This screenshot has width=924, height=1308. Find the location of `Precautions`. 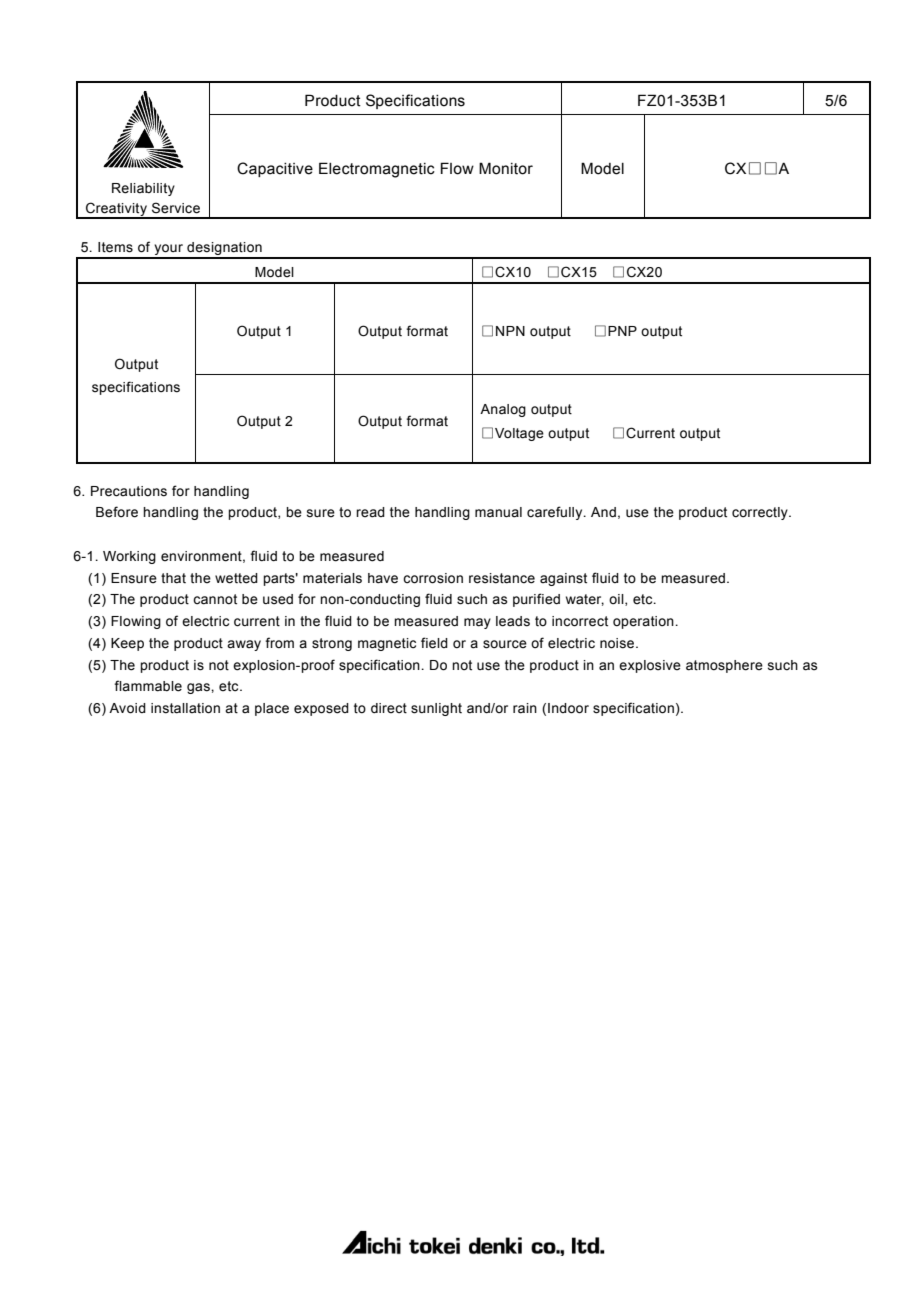

Precautions is located at coordinates (129, 491).
